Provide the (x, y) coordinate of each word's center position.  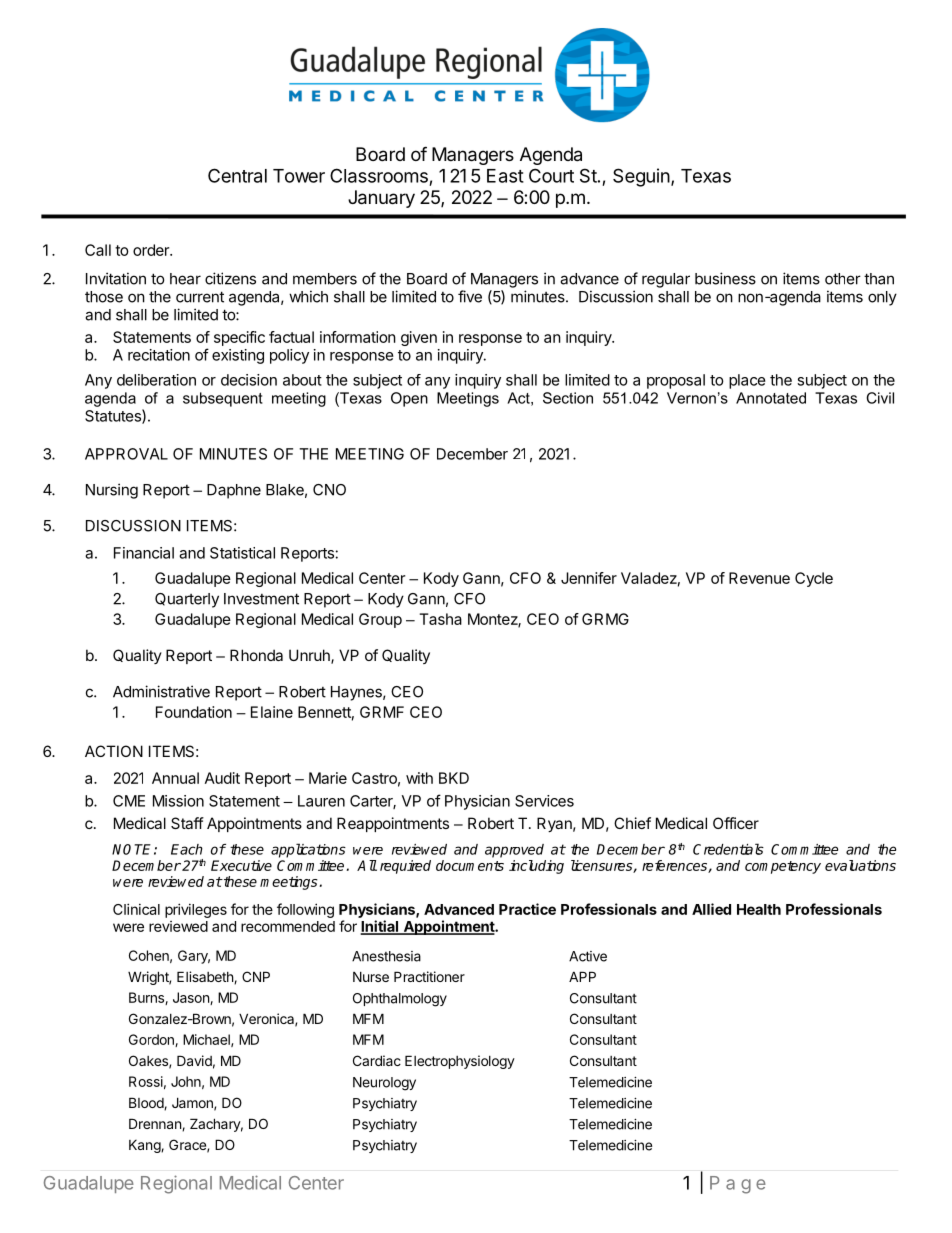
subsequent (223, 399)
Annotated (771, 398)
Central (237, 175)
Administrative (161, 691)
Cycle (814, 579)
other (843, 279)
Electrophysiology (460, 1062)
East (505, 176)
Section (568, 398)
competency (783, 867)
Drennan (156, 1124)
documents (470, 865)
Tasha (440, 619)
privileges (196, 910)
